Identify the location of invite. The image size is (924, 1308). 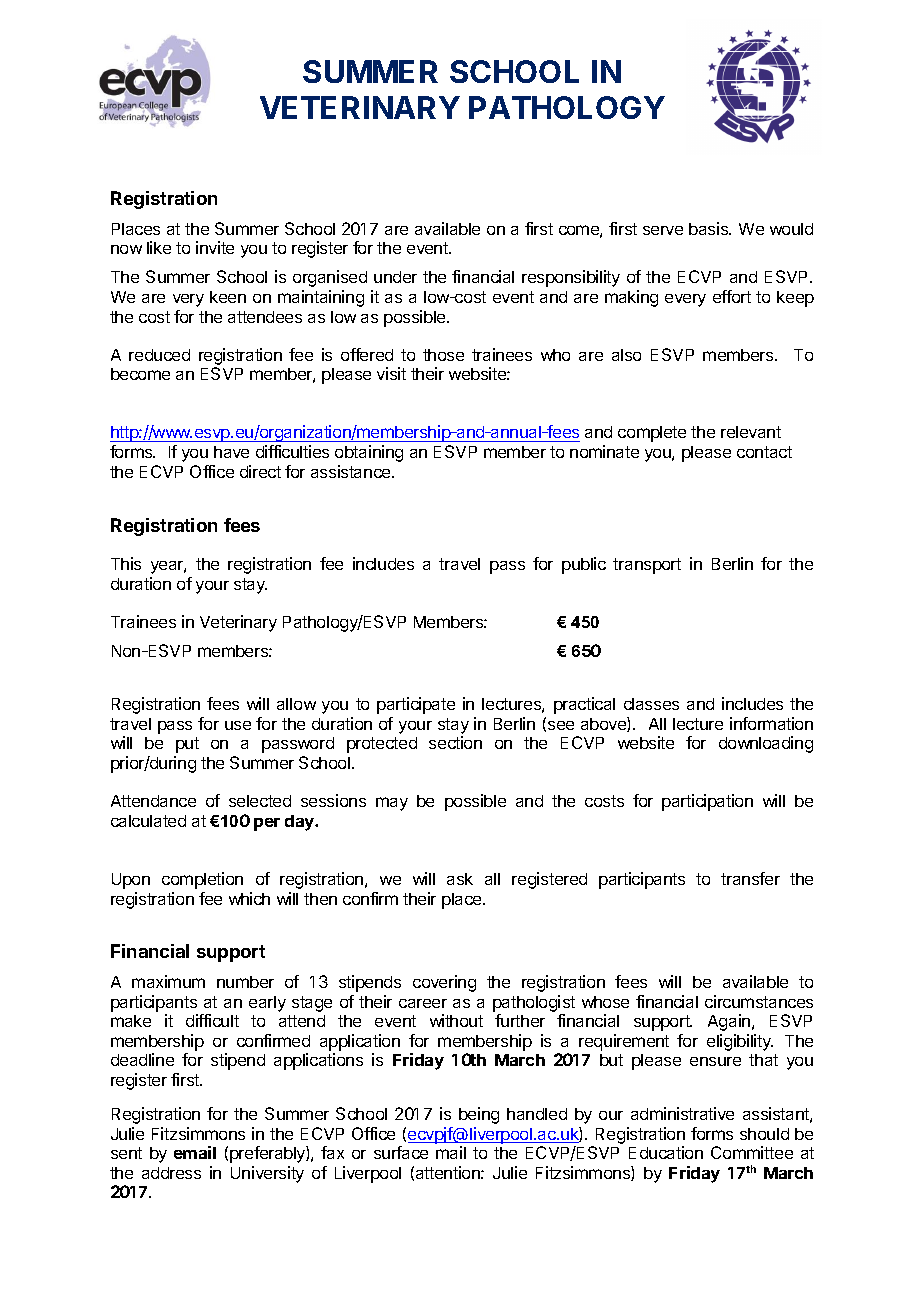
(215, 247).
